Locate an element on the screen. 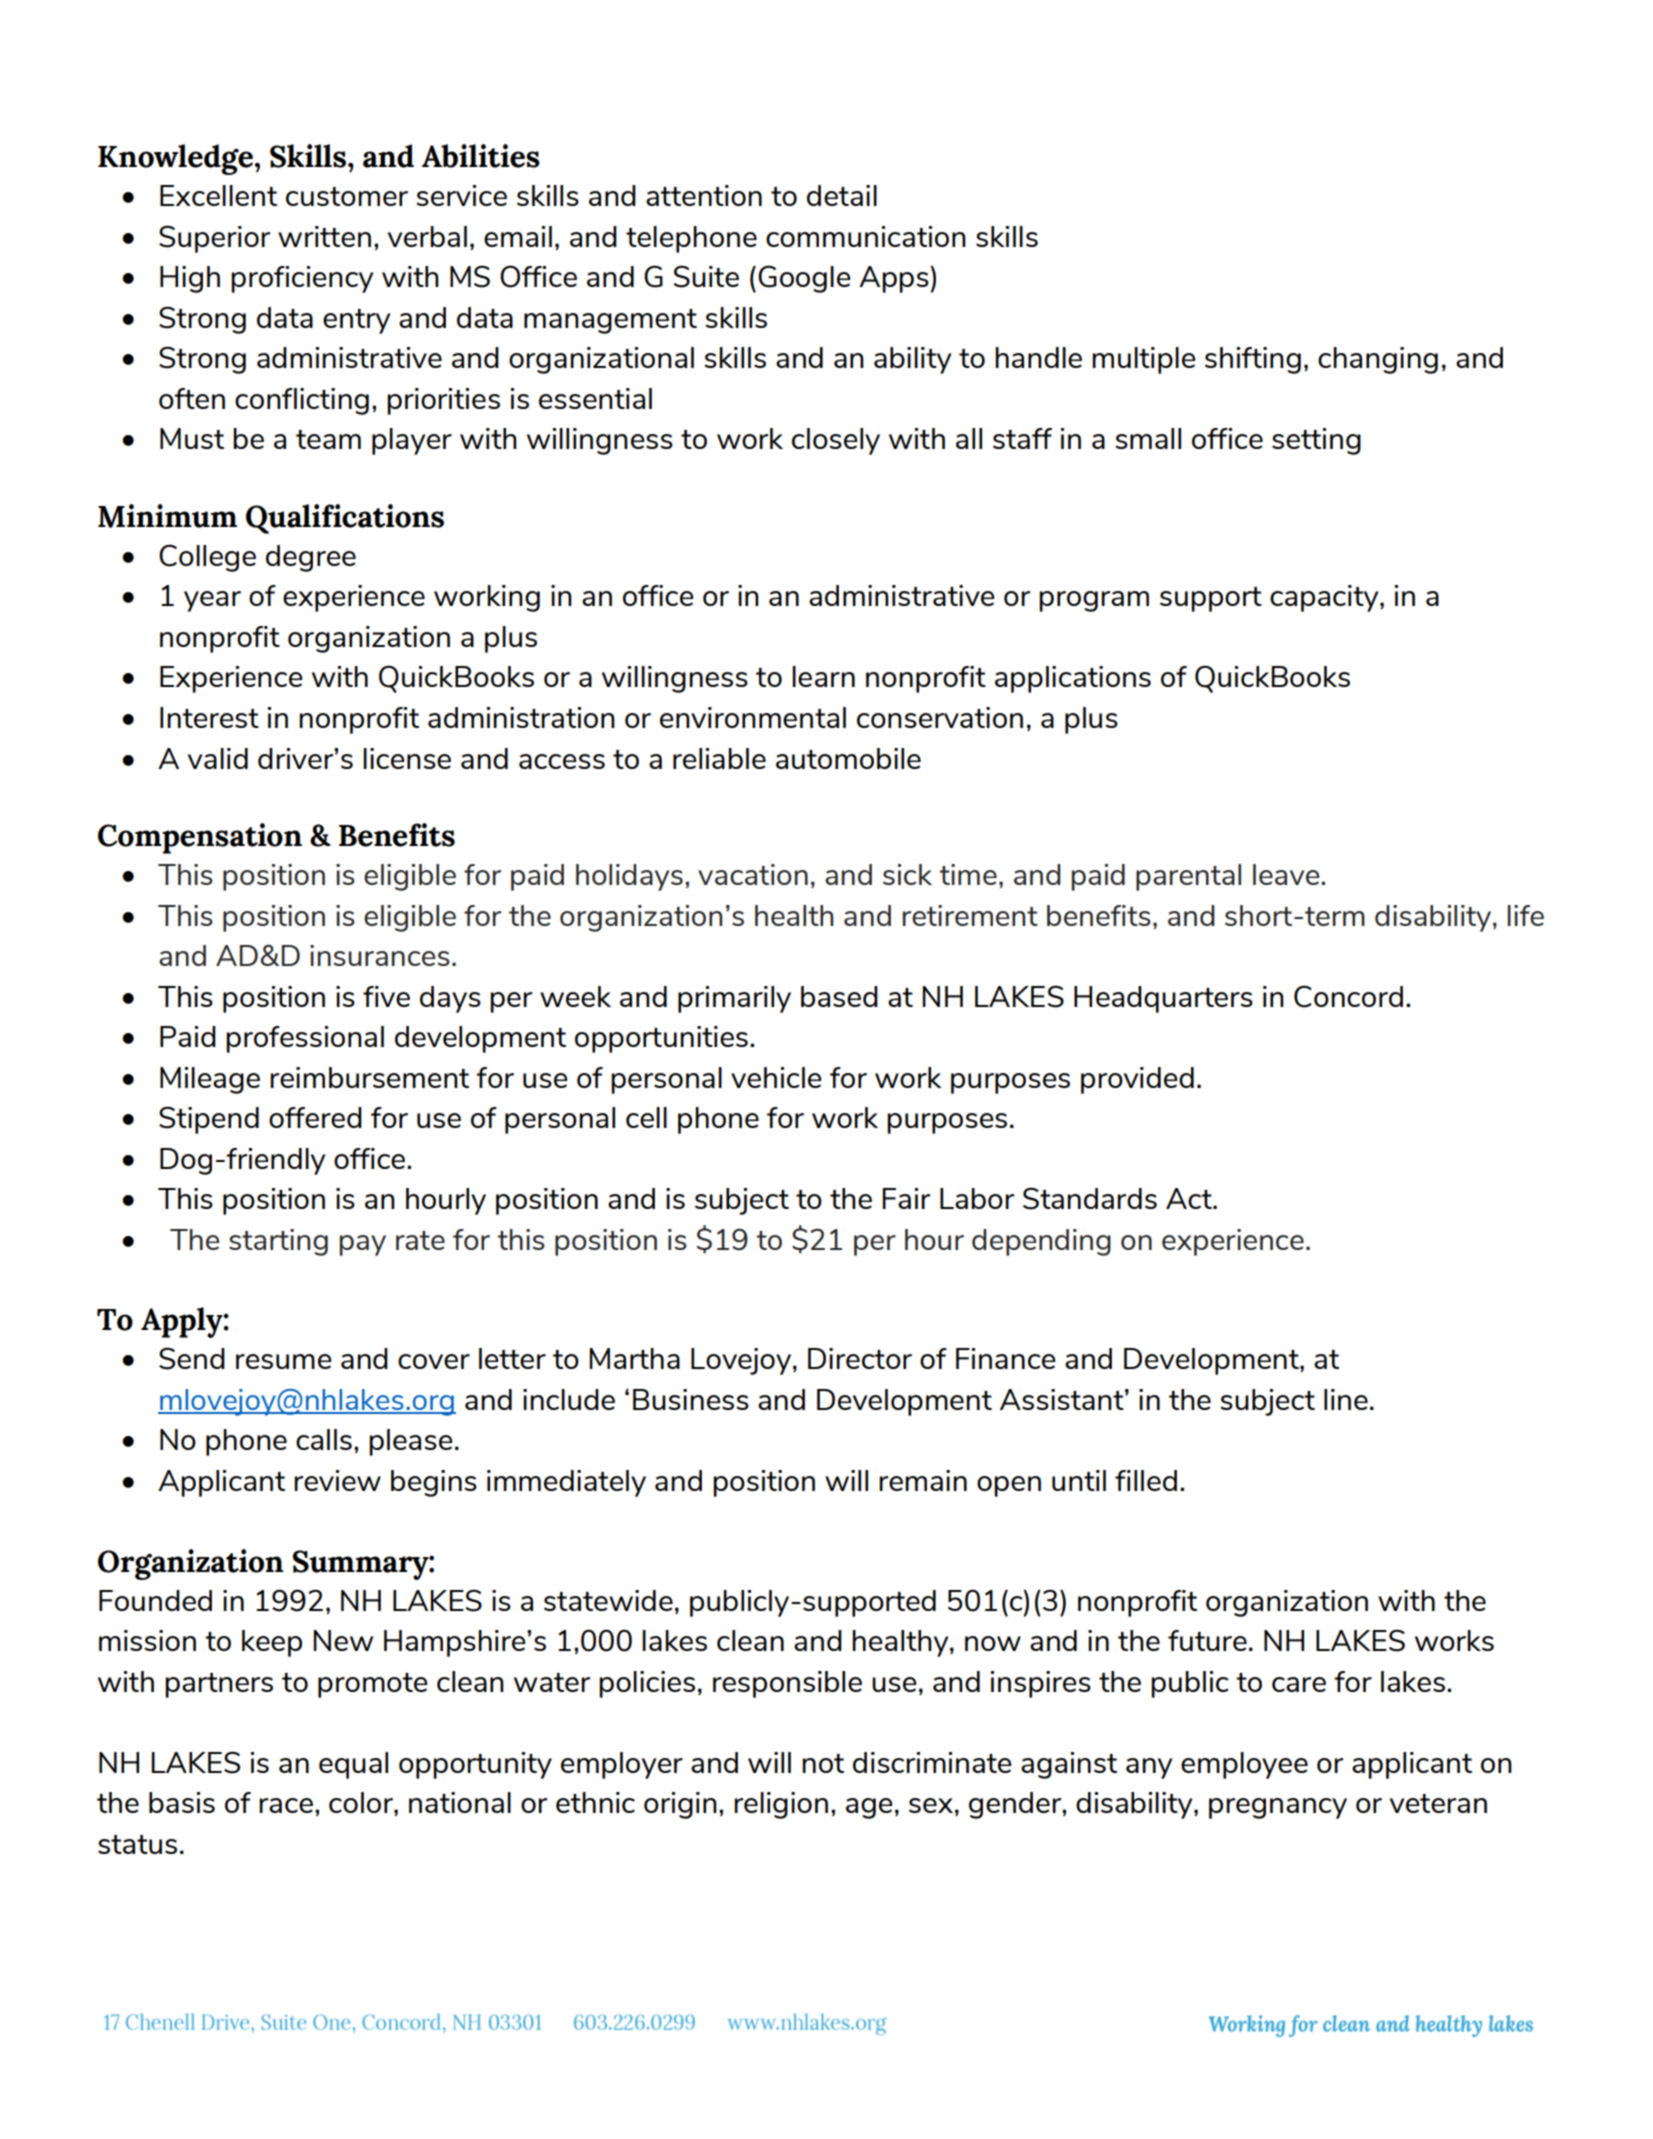 Image resolution: width=1653 pixels, height=2139 pixels. leave is located at coordinates (1287, 874).
